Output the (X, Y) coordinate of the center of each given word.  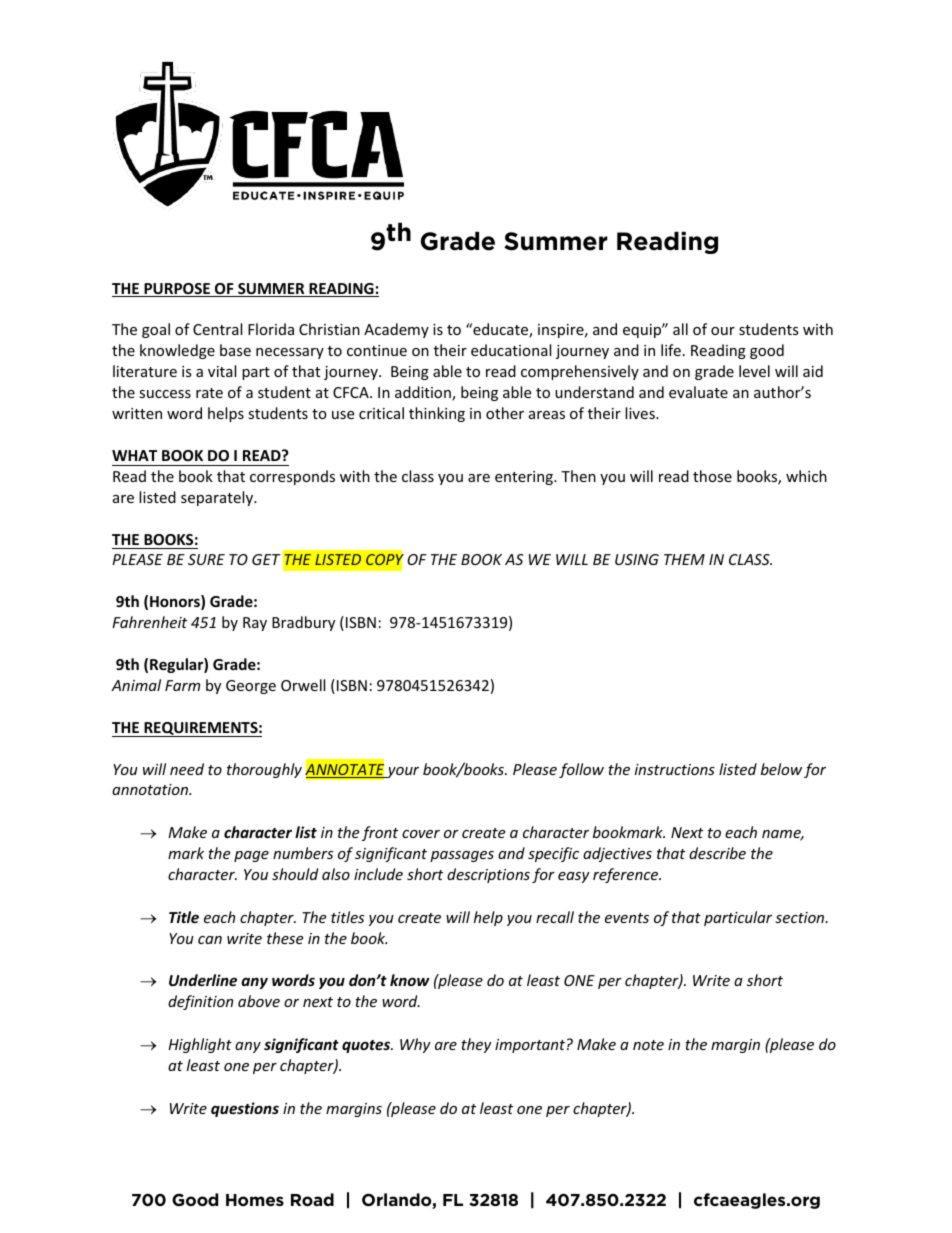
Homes (255, 1200)
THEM (684, 559)
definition (200, 1002)
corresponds (292, 477)
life (671, 350)
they (476, 1045)
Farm (182, 685)
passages (462, 856)
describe (717, 853)
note (648, 1045)
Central (217, 329)
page (251, 856)
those (712, 476)
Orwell (303, 685)
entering (525, 478)
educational (511, 350)
